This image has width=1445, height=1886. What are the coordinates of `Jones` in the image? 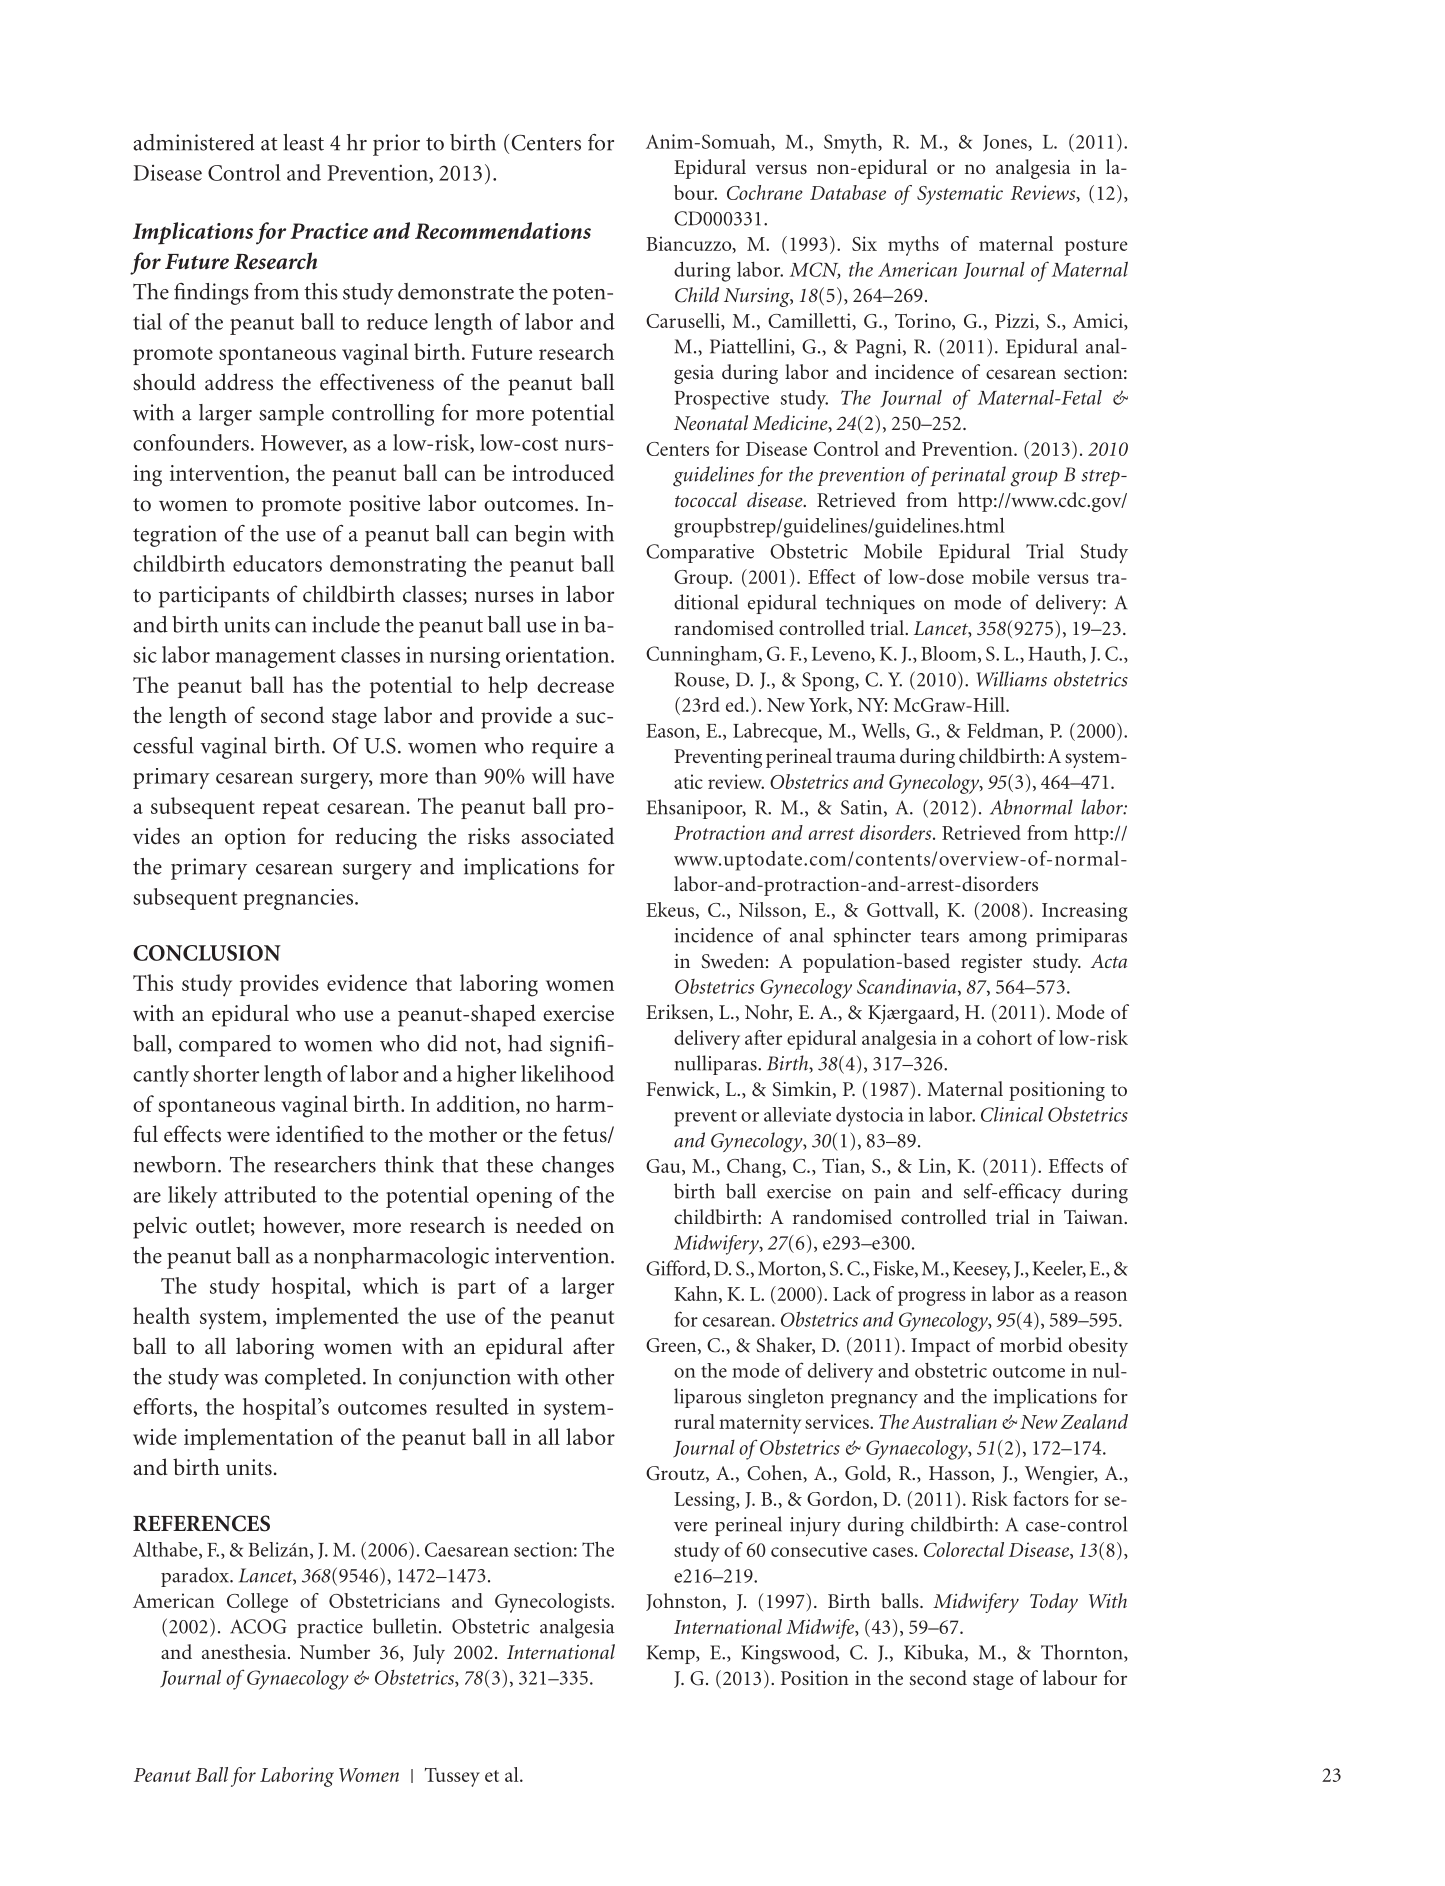 It's located at (1006, 143).
